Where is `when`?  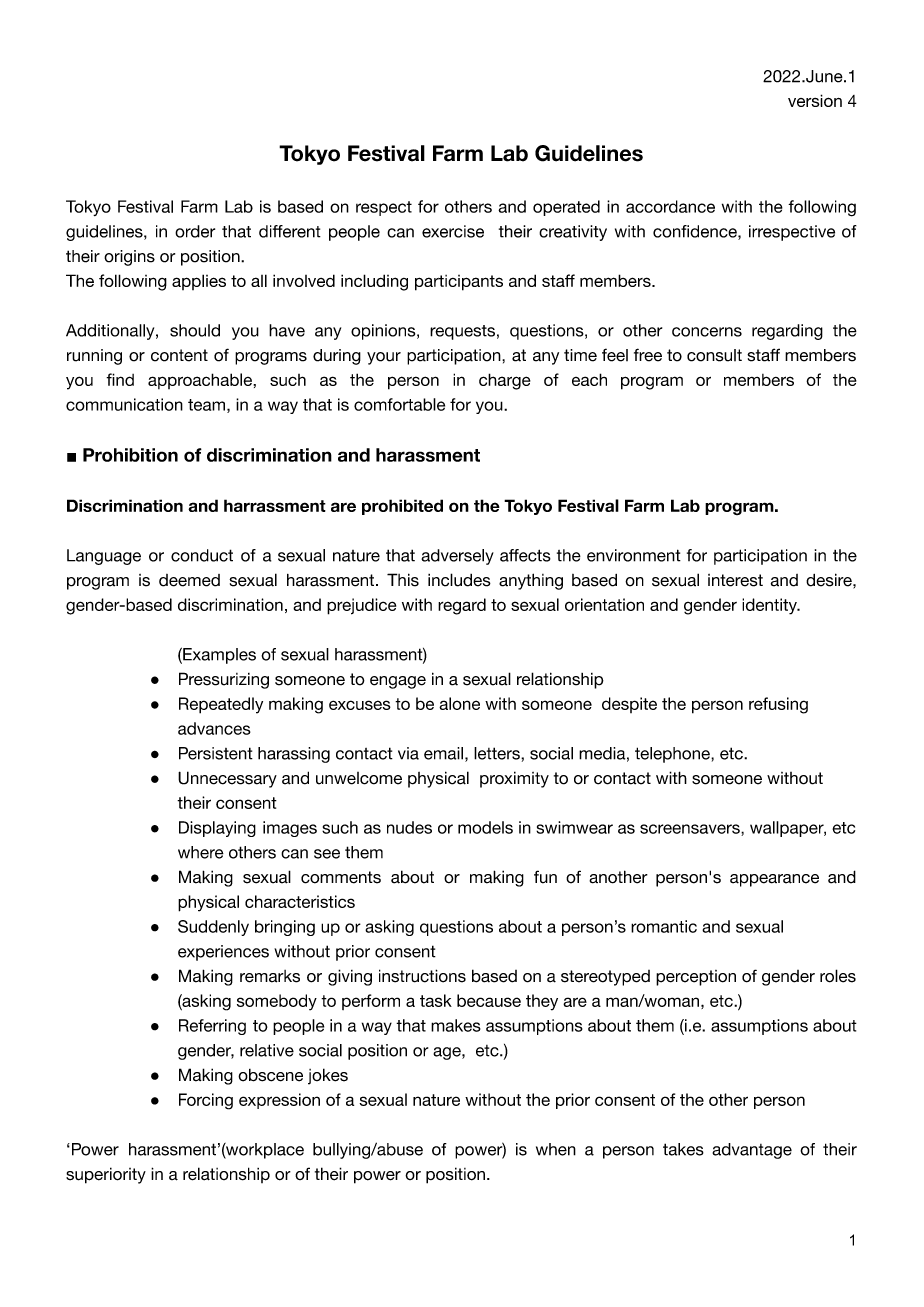 when is located at coordinates (556, 1149).
